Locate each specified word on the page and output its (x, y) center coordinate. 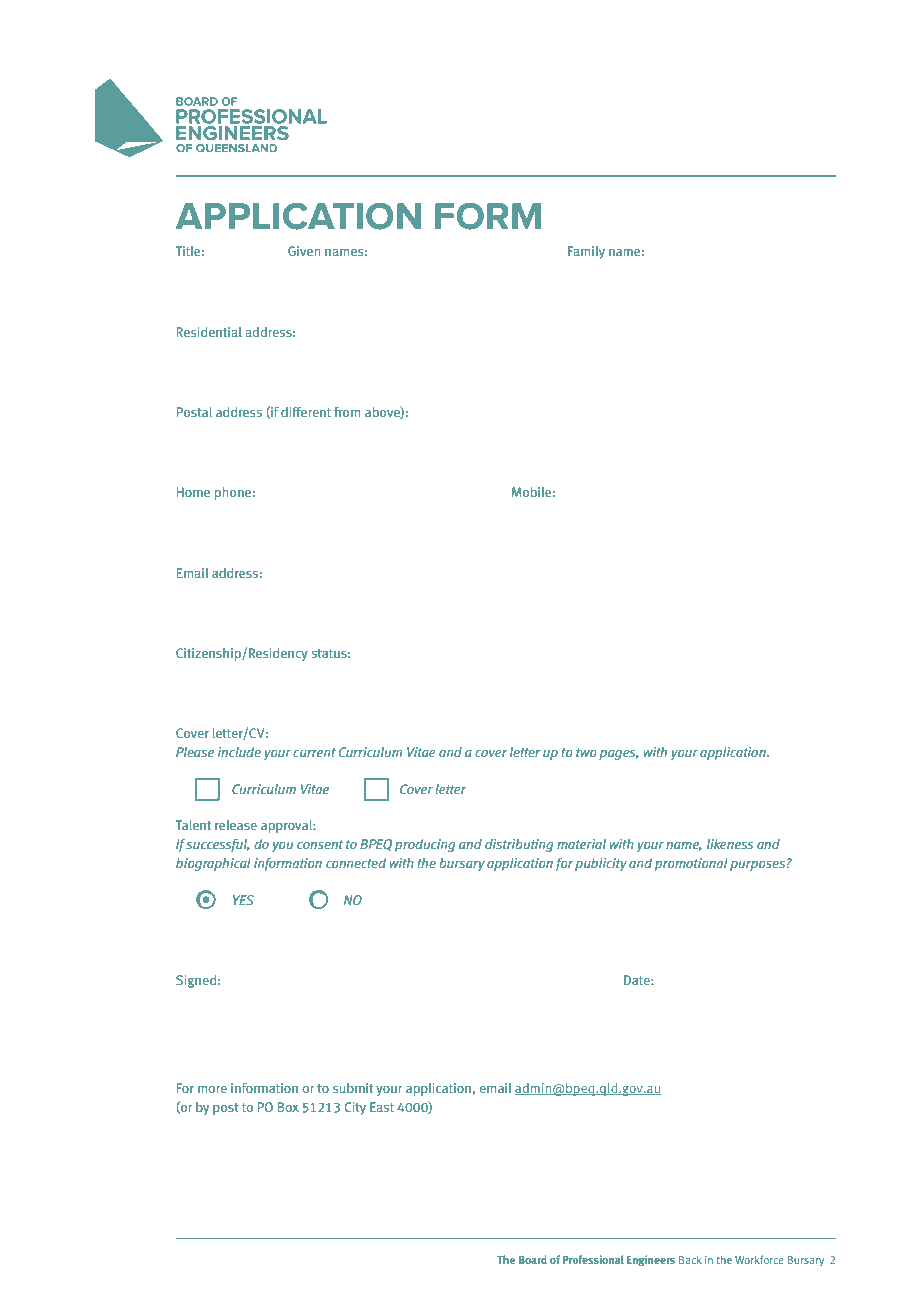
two (586, 752)
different (306, 412)
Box (288, 1107)
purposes (757, 865)
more (212, 1089)
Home (193, 492)
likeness (730, 844)
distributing (519, 845)
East (382, 1107)
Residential (209, 332)
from (347, 412)
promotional (691, 864)
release (236, 825)
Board (533, 1259)
